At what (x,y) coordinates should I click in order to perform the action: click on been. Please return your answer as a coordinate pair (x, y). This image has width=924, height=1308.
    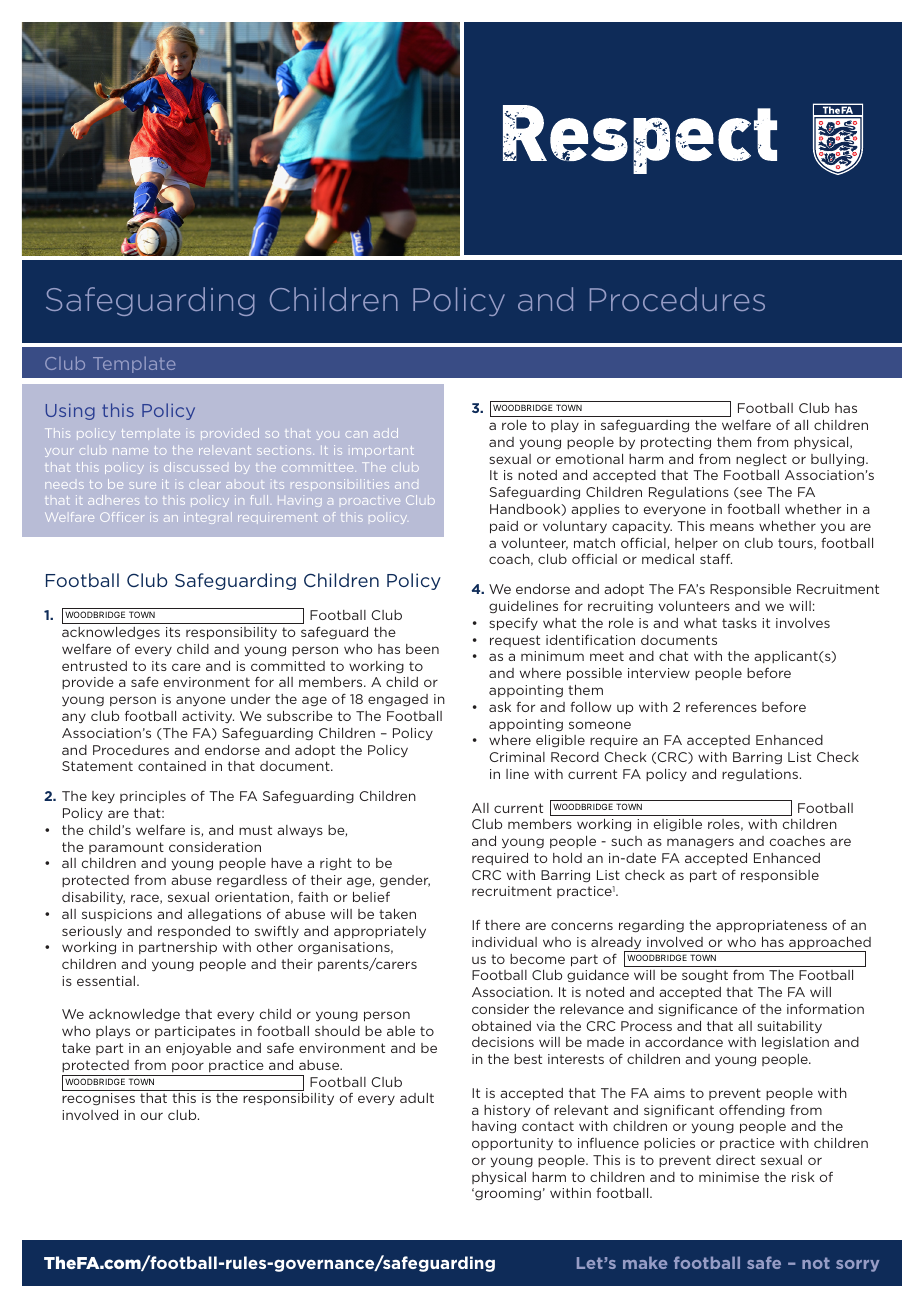
    Looking at the image, I should click on (422, 649).
